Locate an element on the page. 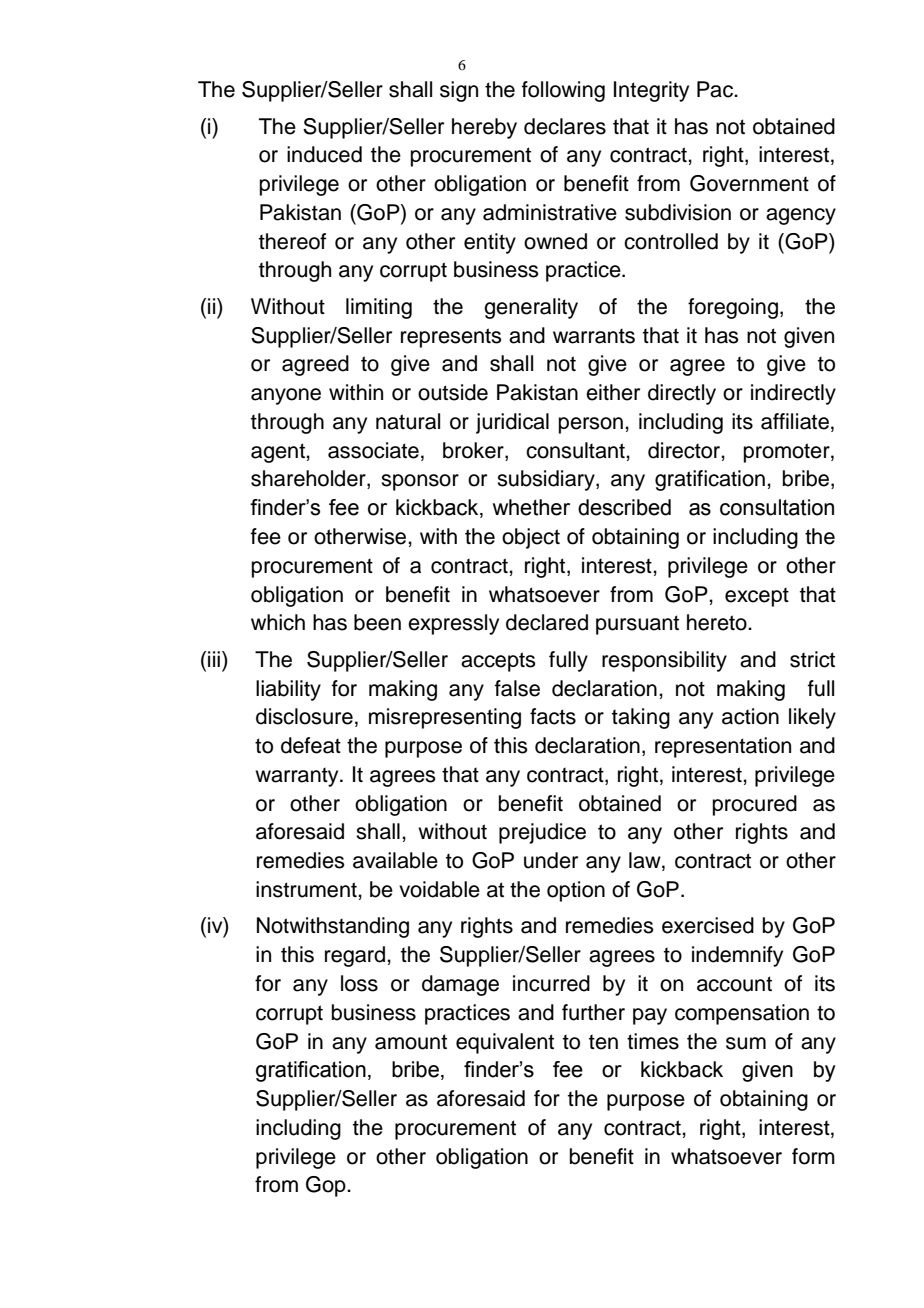 Image resolution: width=924 pixels, height=1308 pixels. declared is located at coordinates (547, 622).
